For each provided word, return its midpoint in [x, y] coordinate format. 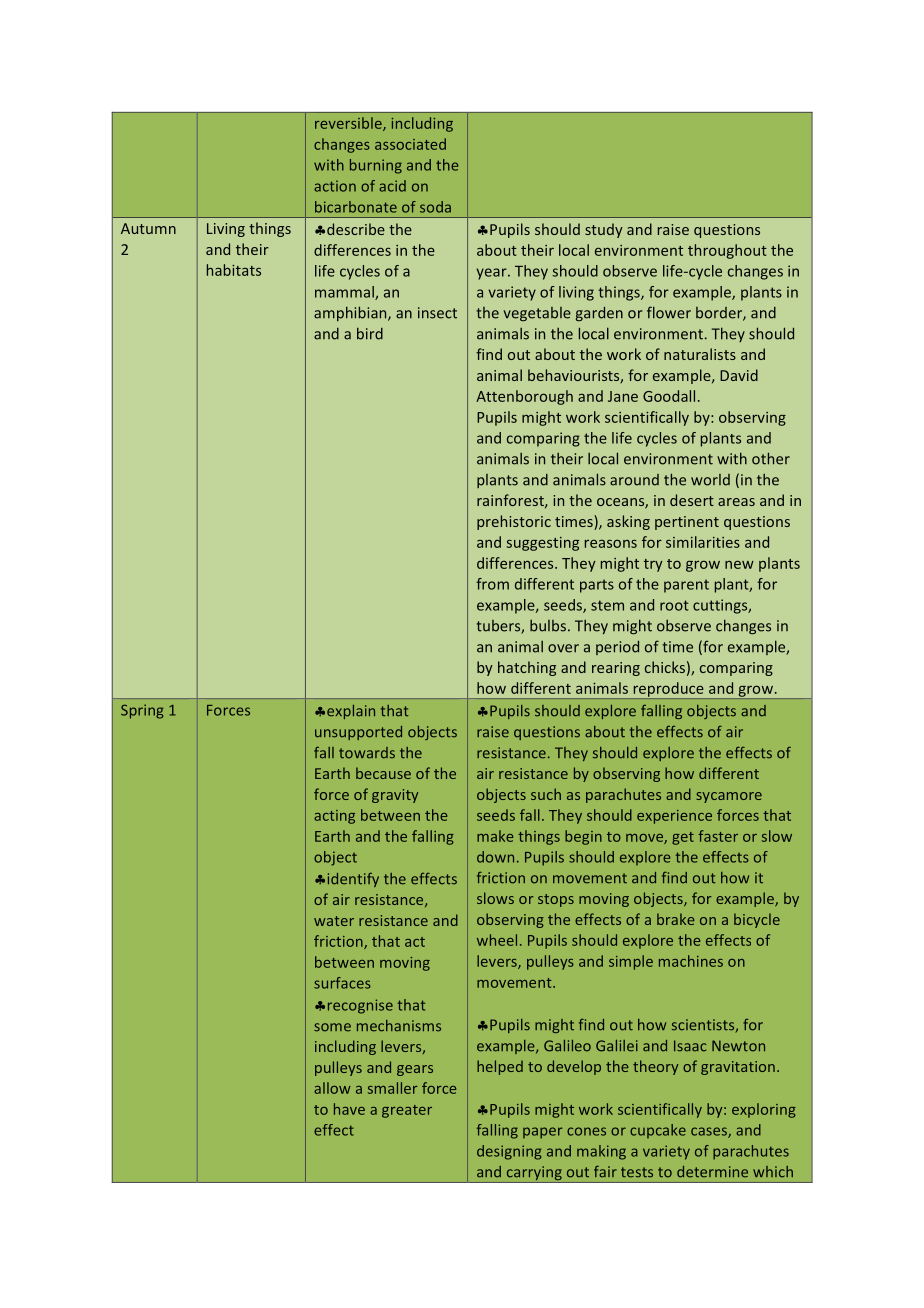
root [674, 605]
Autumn [148, 228]
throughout [727, 251]
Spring [142, 711]
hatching [527, 668]
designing [509, 1152]
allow [332, 1088]
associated [410, 144]
